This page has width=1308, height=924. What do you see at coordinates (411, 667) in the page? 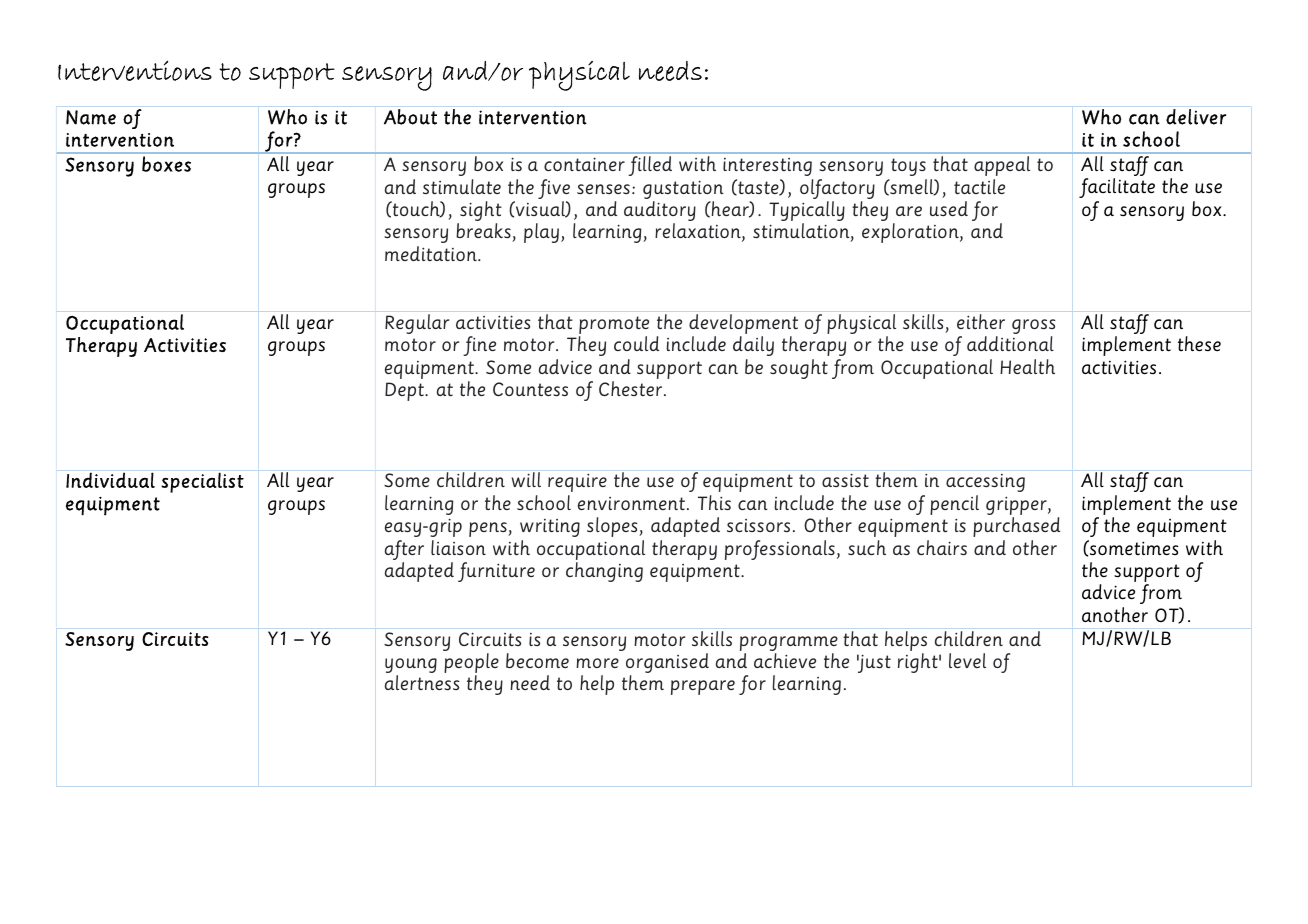
I see `young` at bounding box center [411, 667].
